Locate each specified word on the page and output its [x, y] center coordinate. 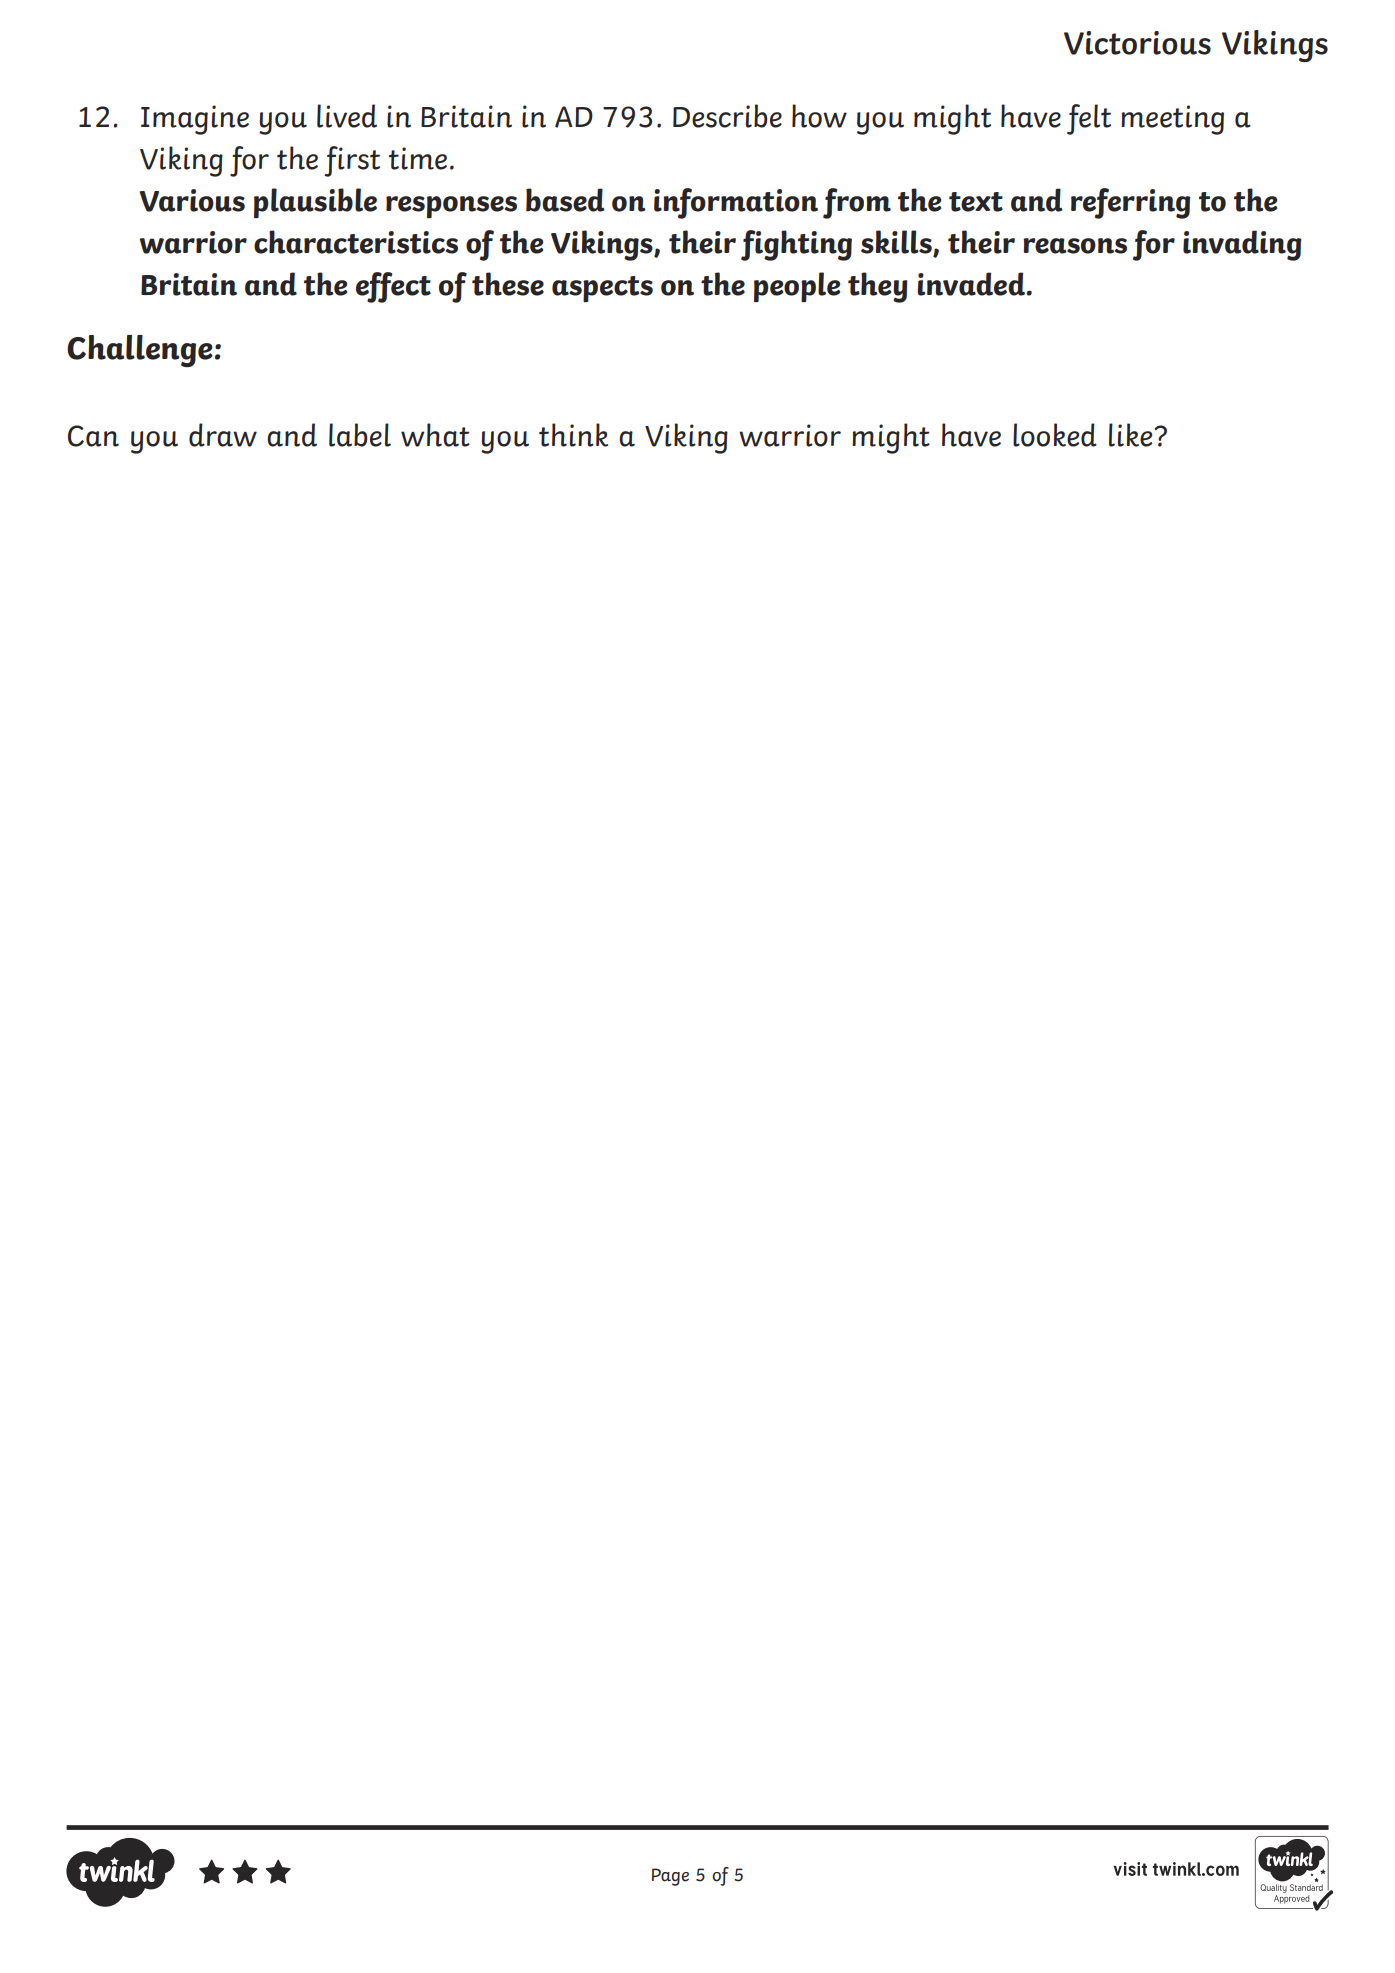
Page [670, 1877]
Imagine [195, 120]
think [573, 435]
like [1132, 435]
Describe [727, 116]
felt [1089, 119]
